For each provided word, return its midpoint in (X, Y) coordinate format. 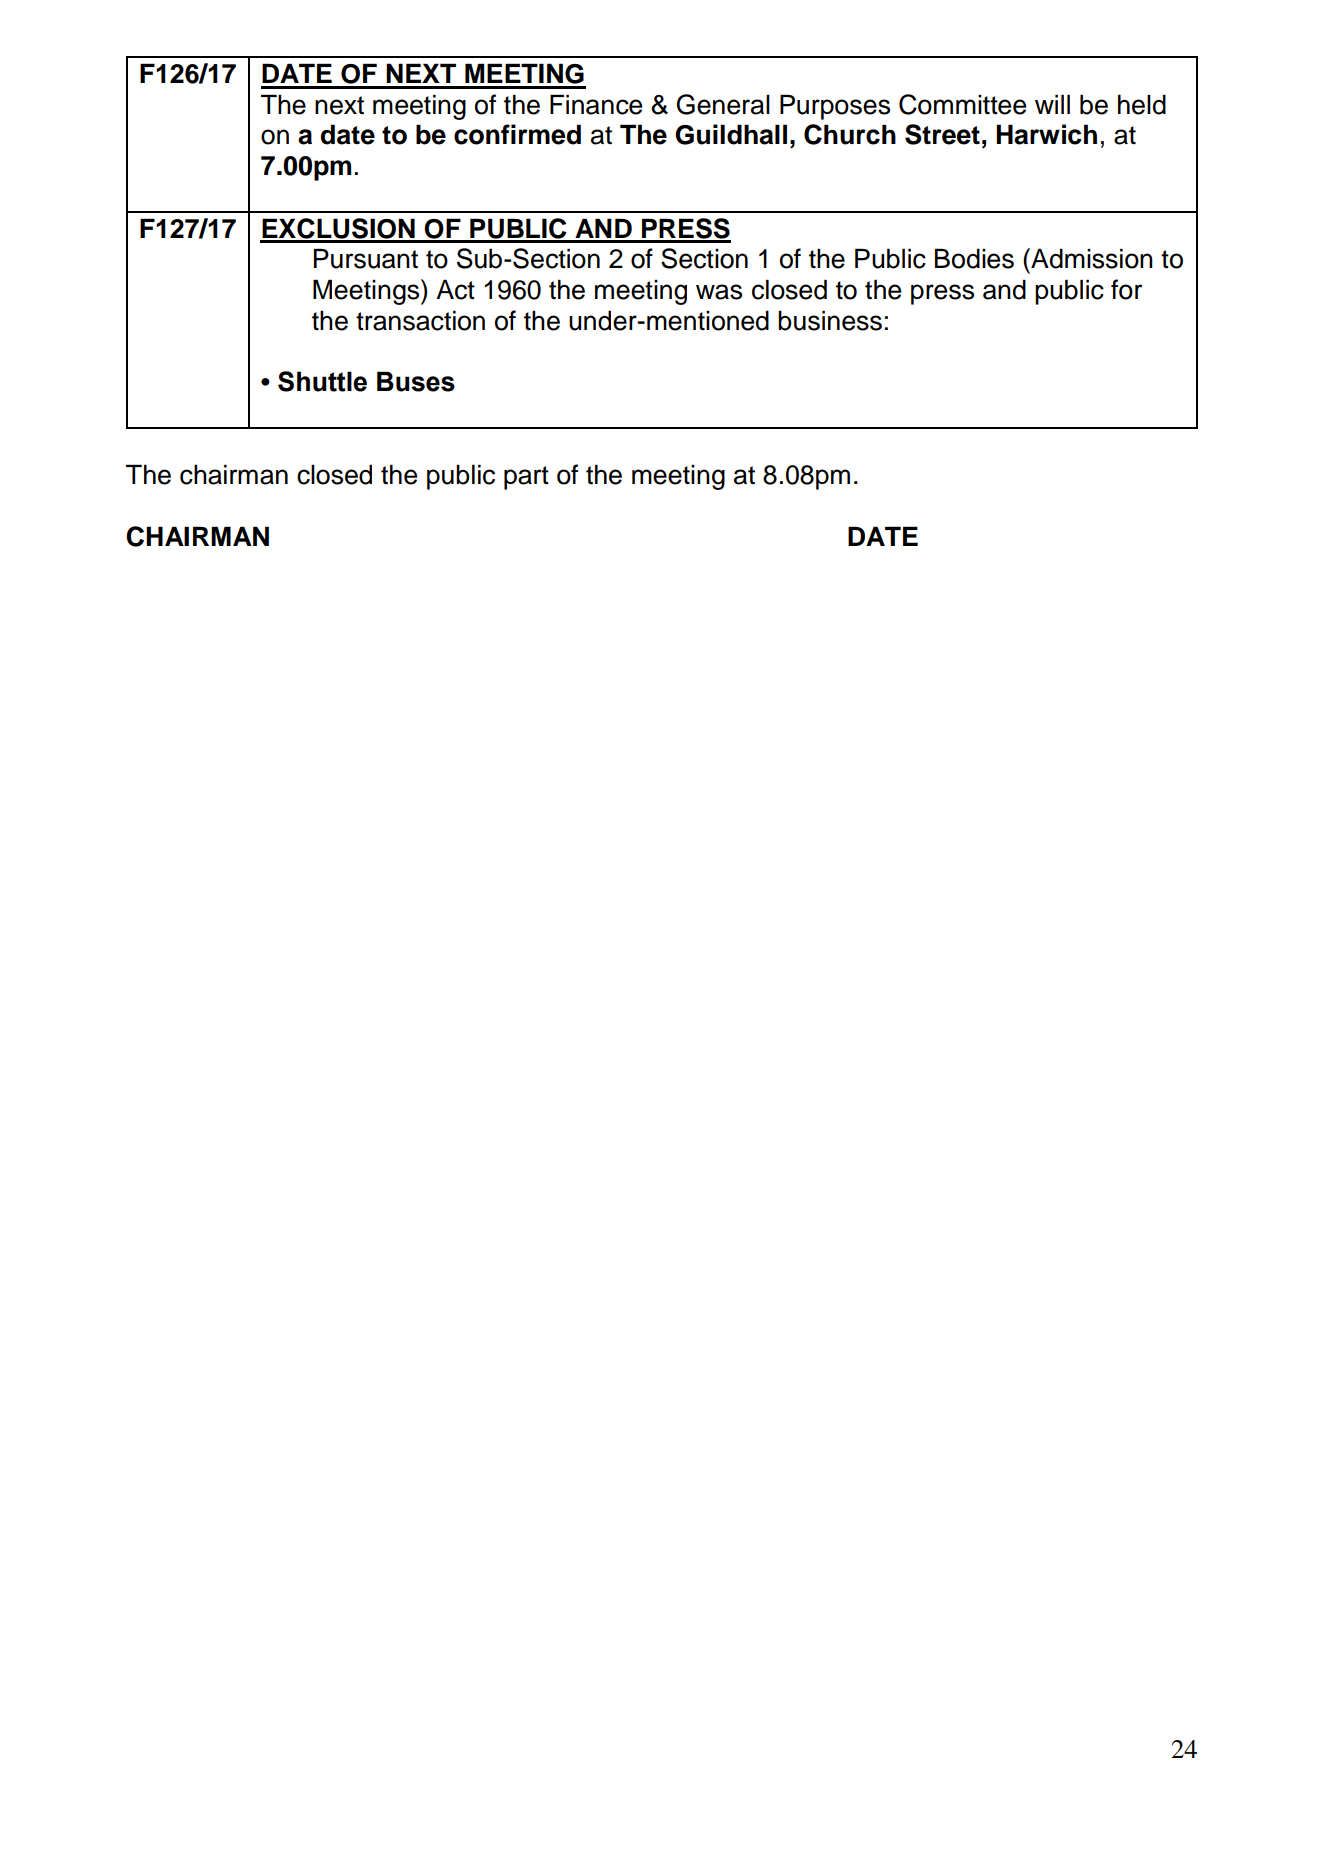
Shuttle (322, 381)
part (526, 478)
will (1052, 104)
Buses (416, 381)
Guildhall (731, 134)
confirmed (517, 134)
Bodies (974, 258)
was (719, 292)
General (723, 104)
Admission (1091, 258)
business (830, 320)
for (1126, 289)
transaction (420, 320)
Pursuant (366, 258)
